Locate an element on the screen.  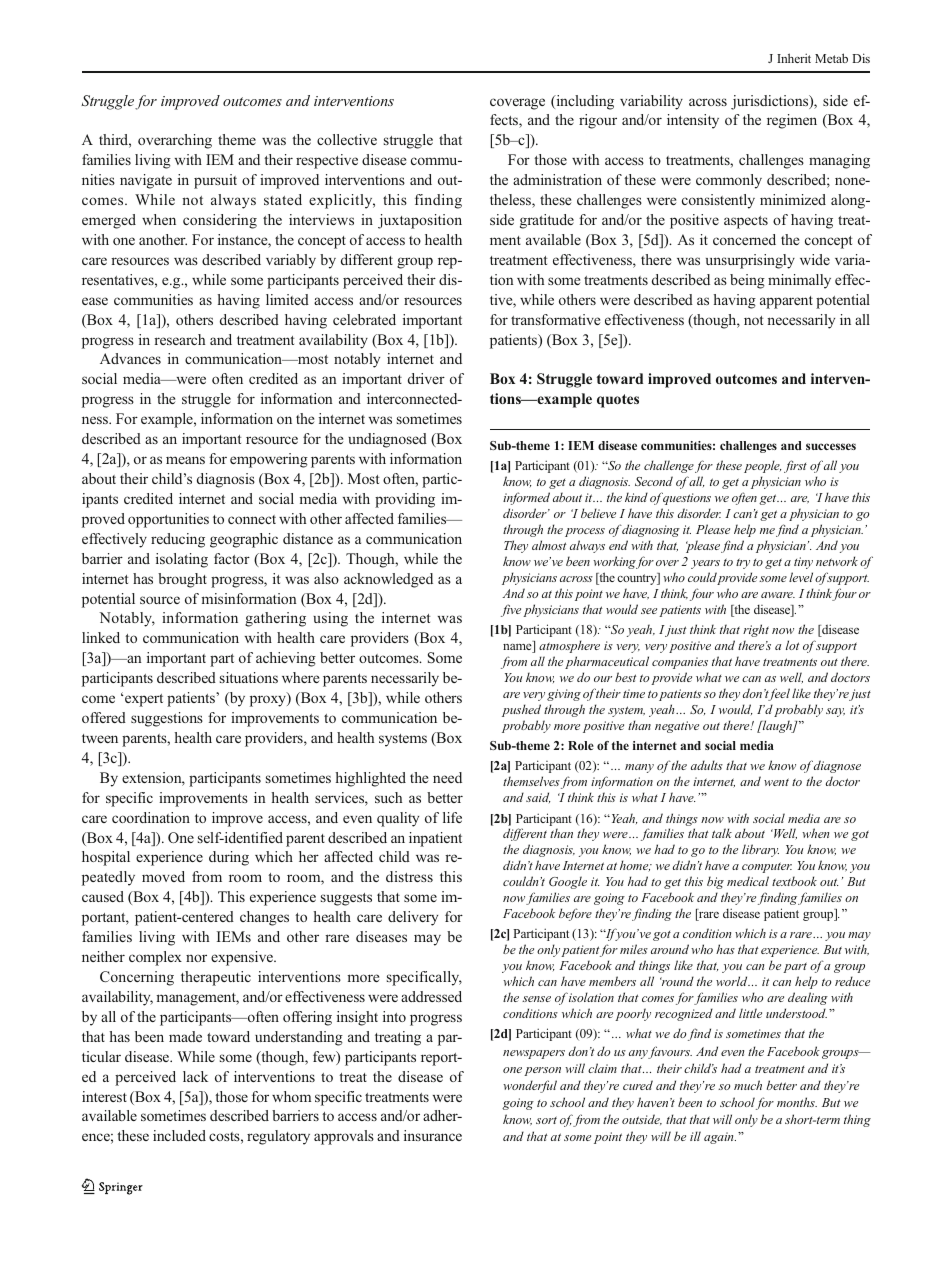
regimen is located at coordinates (792, 121).
